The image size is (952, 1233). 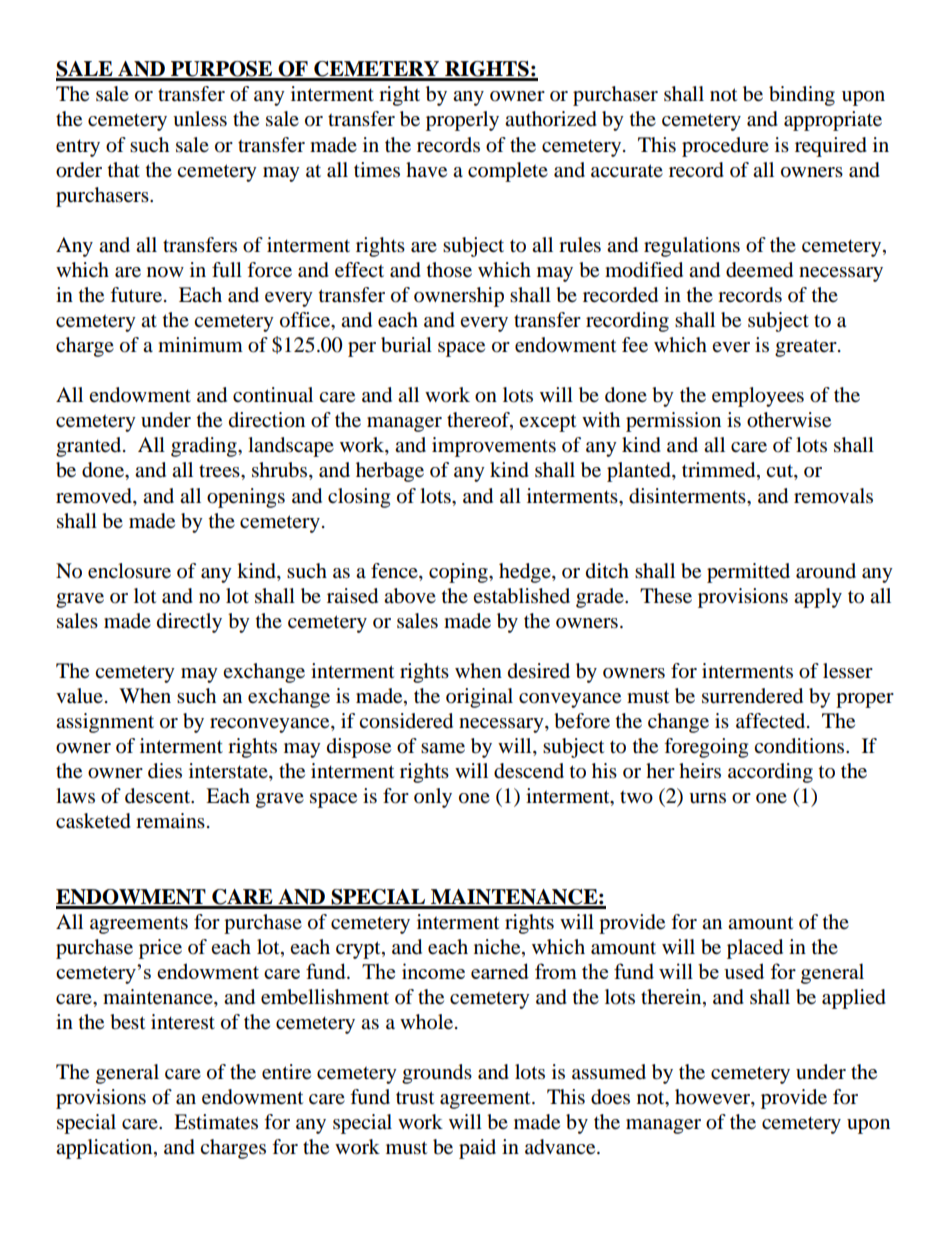 I want to click on unless, so click(x=200, y=119).
